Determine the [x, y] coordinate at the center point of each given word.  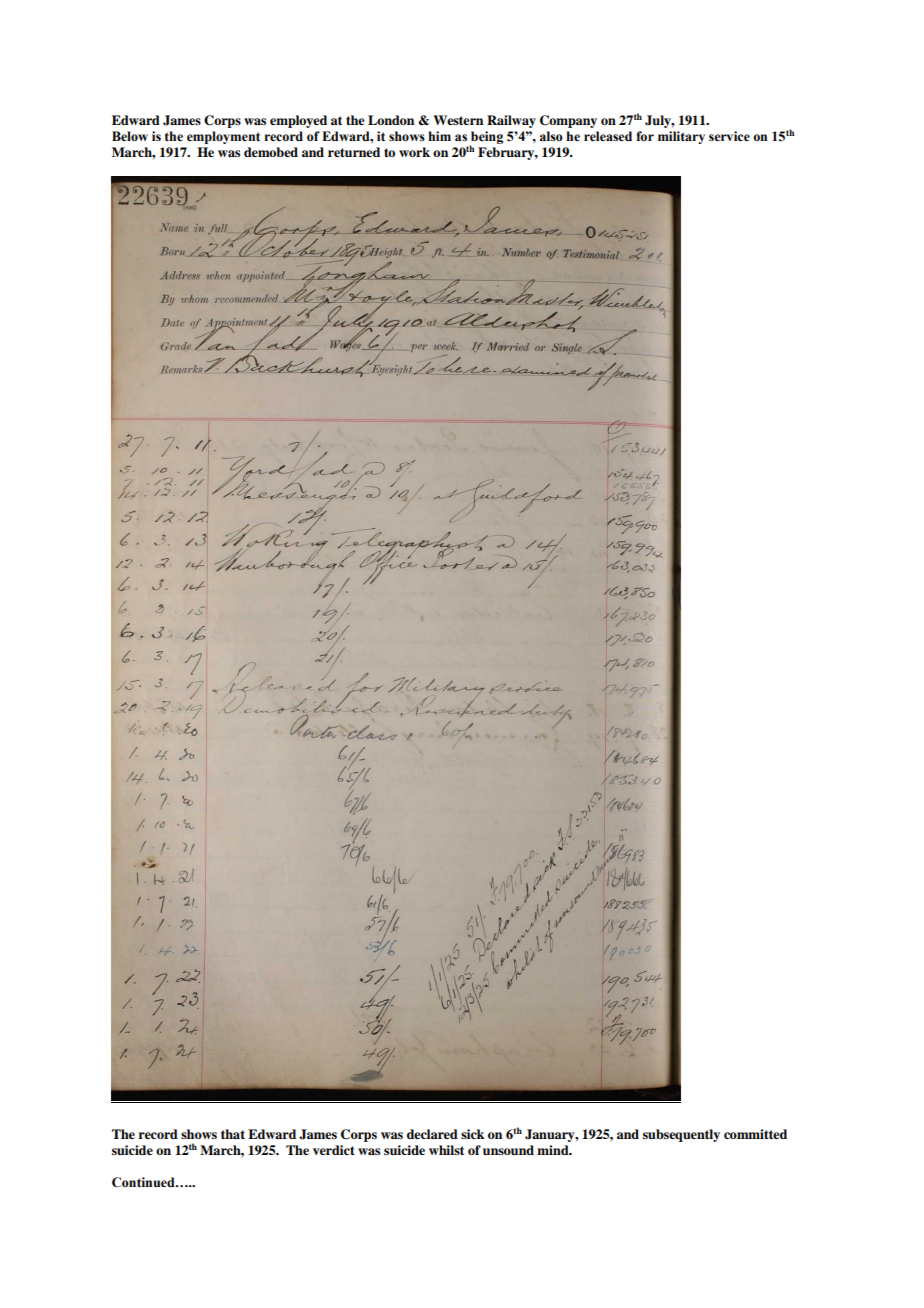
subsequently [681, 1135]
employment [223, 137]
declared [432, 1134]
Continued [144, 1182]
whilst [446, 1150]
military [681, 137]
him [439, 136]
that [233, 1134]
